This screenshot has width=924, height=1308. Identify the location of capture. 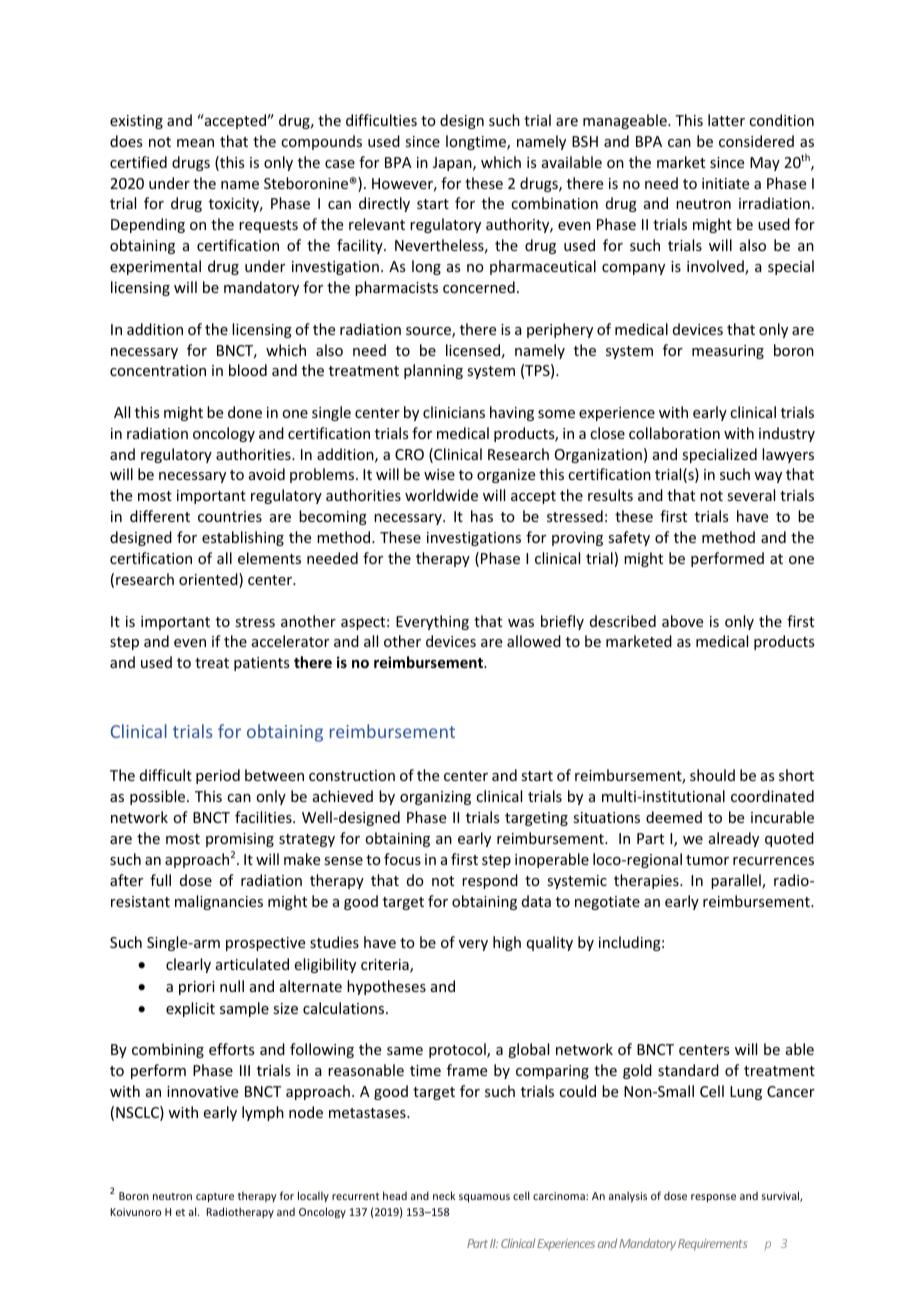
(215, 1197).
